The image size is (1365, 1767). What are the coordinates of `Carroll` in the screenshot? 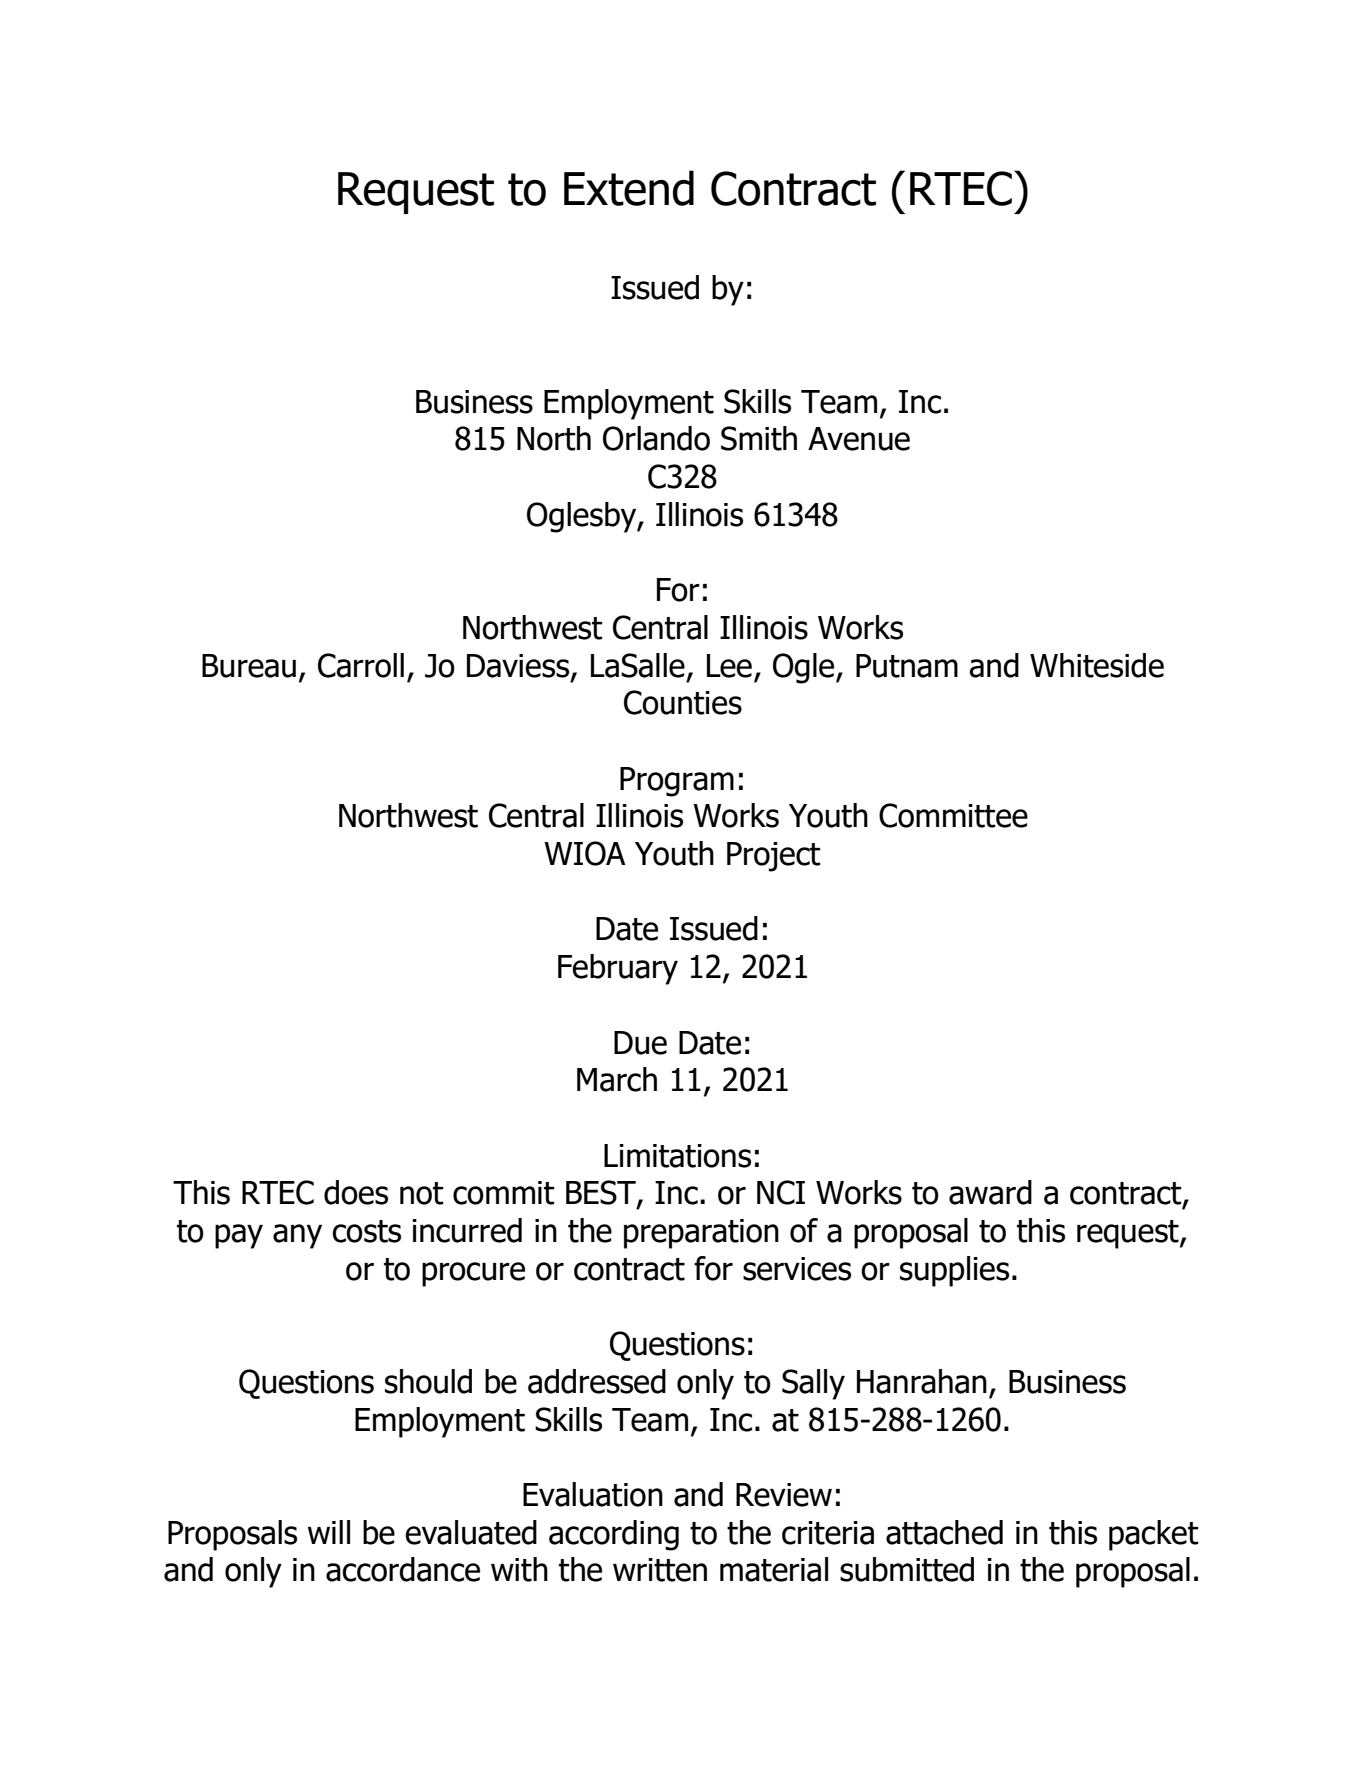 It's located at (361, 665).
